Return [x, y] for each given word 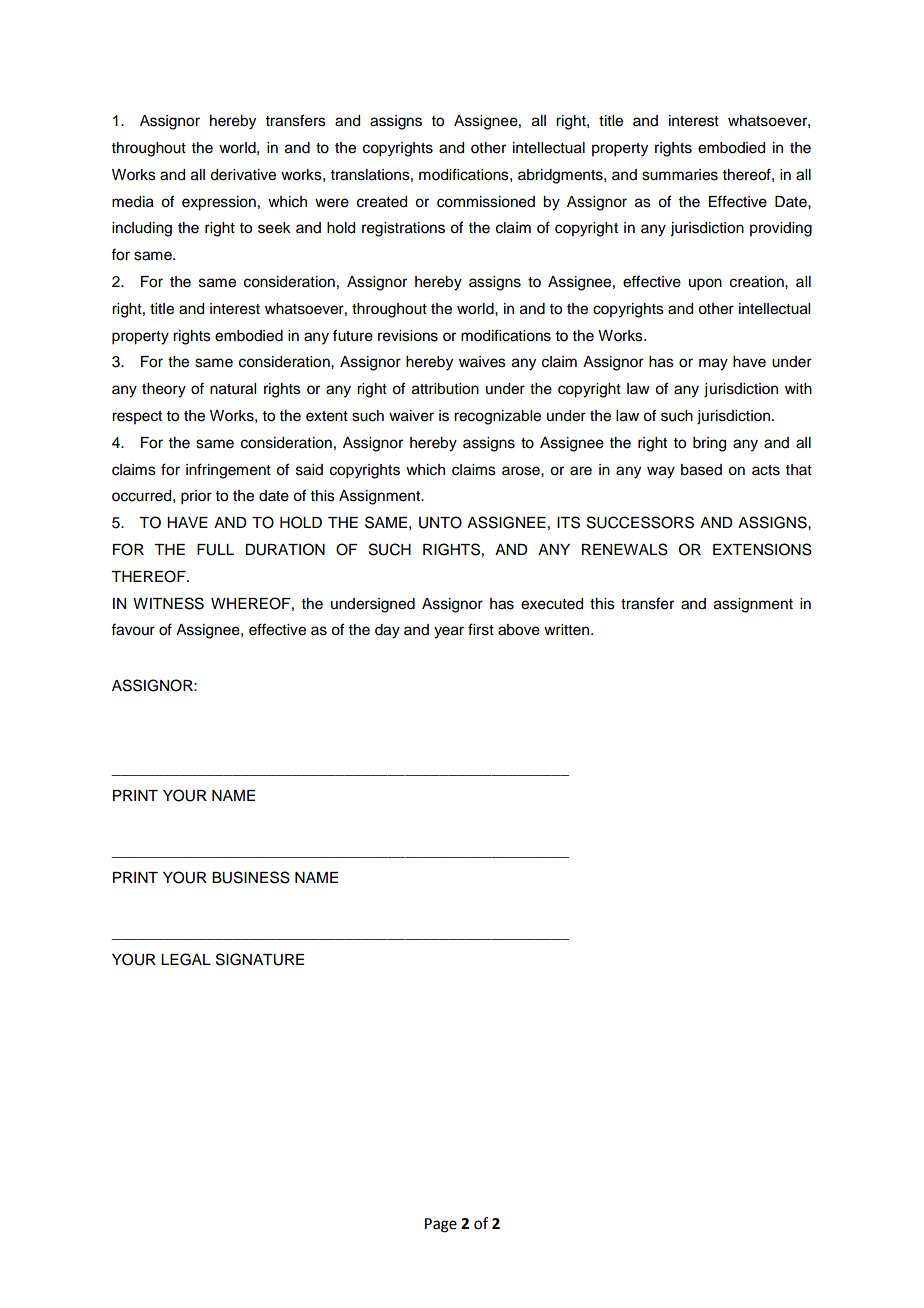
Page [441, 1225]
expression [219, 203]
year [449, 632]
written [568, 630]
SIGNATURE [260, 959]
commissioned [486, 202]
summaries [680, 175]
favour [133, 629]
